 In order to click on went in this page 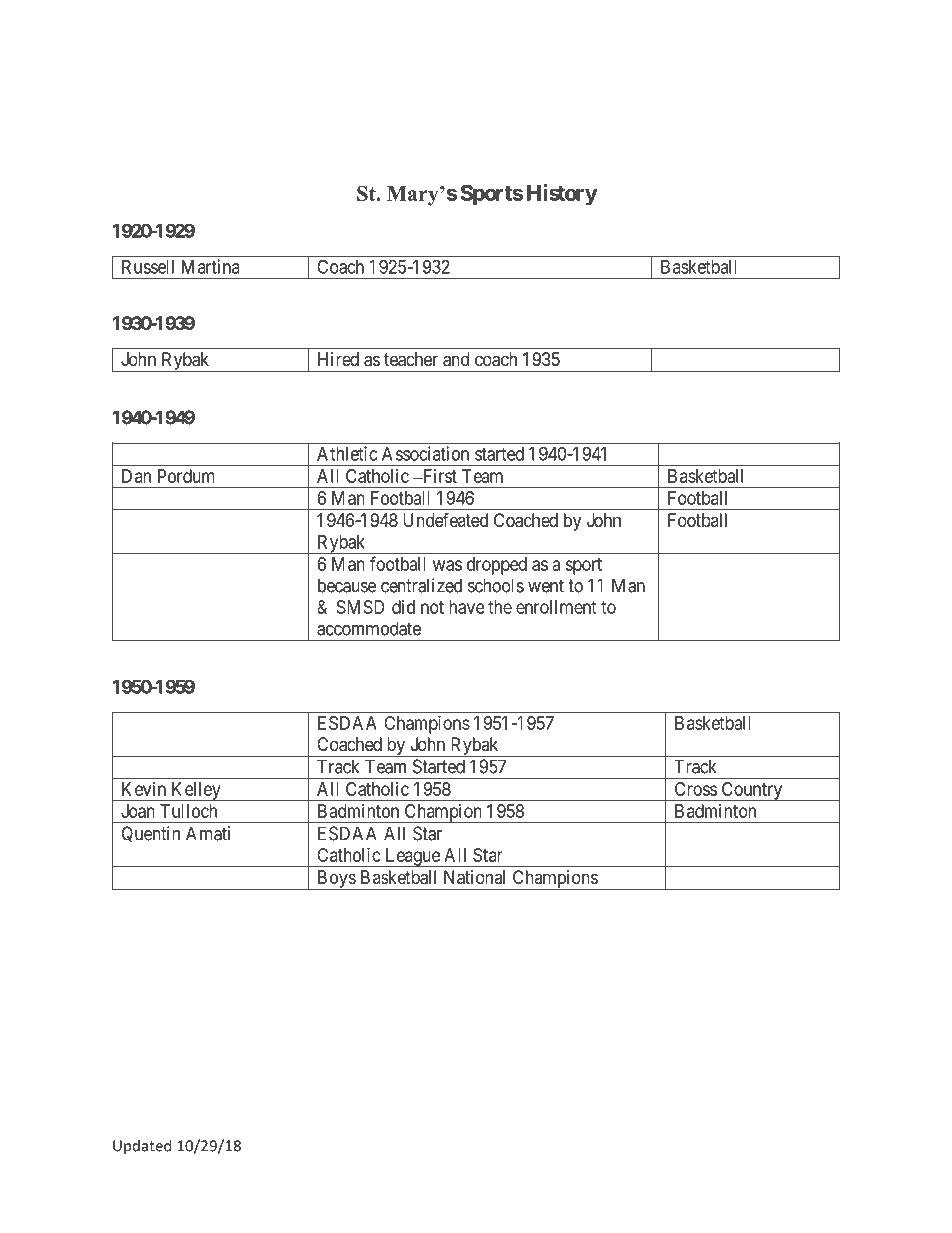, I will do `click(546, 586)`.
